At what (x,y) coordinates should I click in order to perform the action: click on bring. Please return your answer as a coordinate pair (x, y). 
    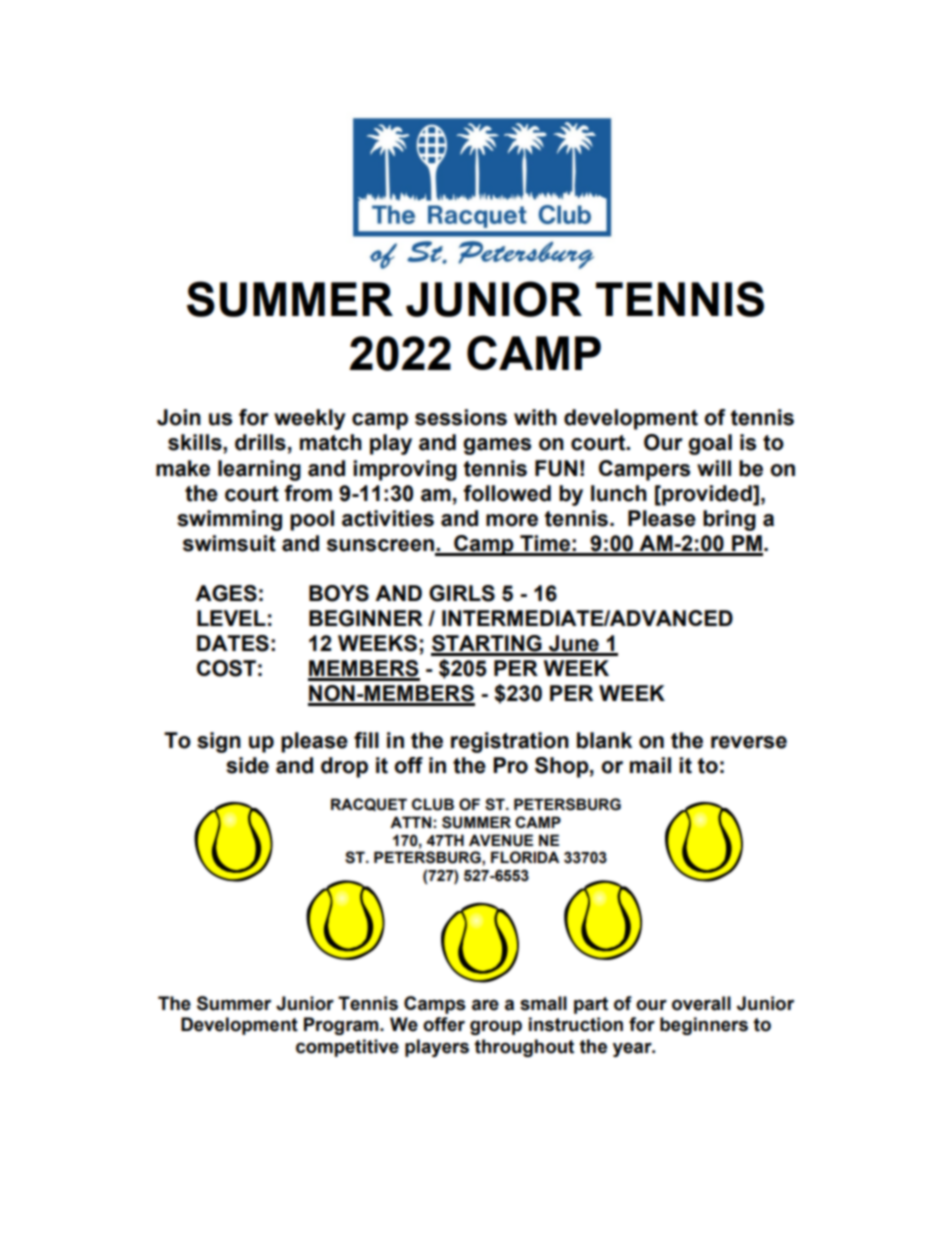
    Looking at the image, I should click on (729, 520).
